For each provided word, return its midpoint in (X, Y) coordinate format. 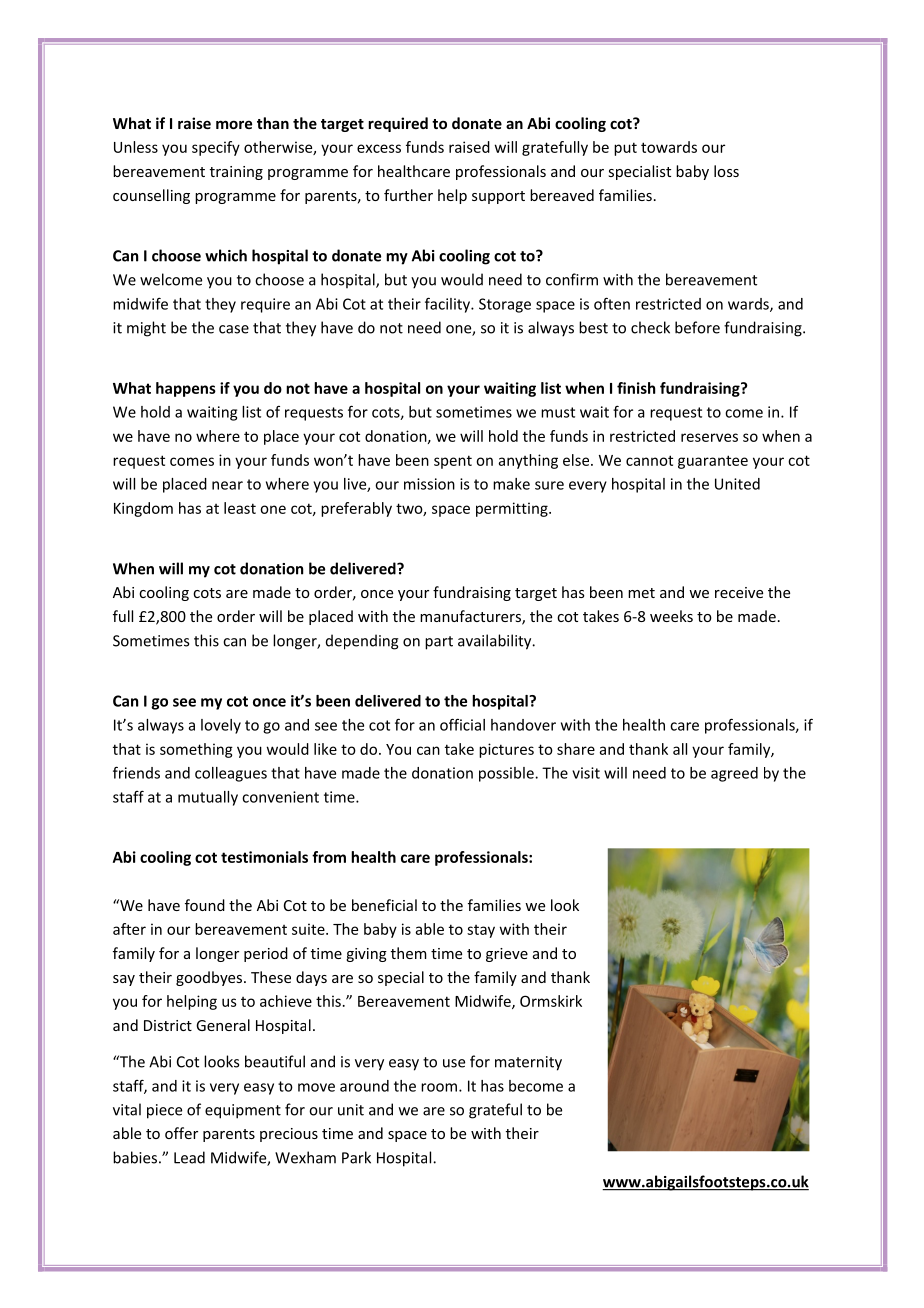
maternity (528, 1063)
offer (181, 1133)
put (625, 149)
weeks (671, 616)
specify (216, 148)
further (408, 195)
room (439, 1087)
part (439, 643)
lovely (221, 726)
